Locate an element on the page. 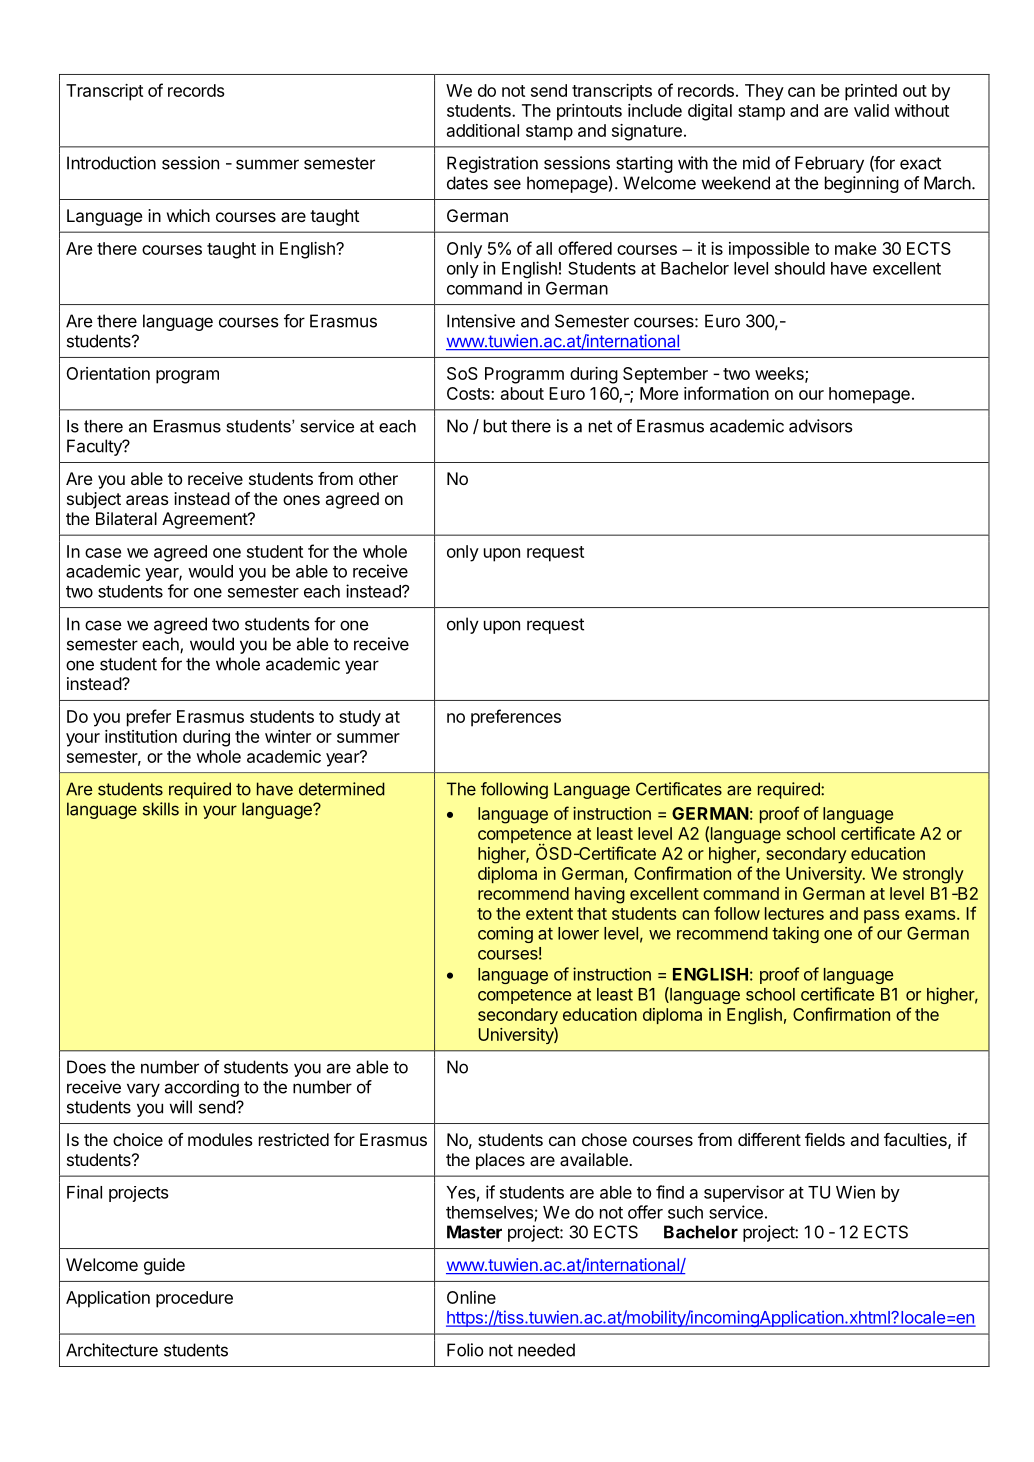 The width and height of the document is (1034, 1462). valid is located at coordinates (871, 110).
